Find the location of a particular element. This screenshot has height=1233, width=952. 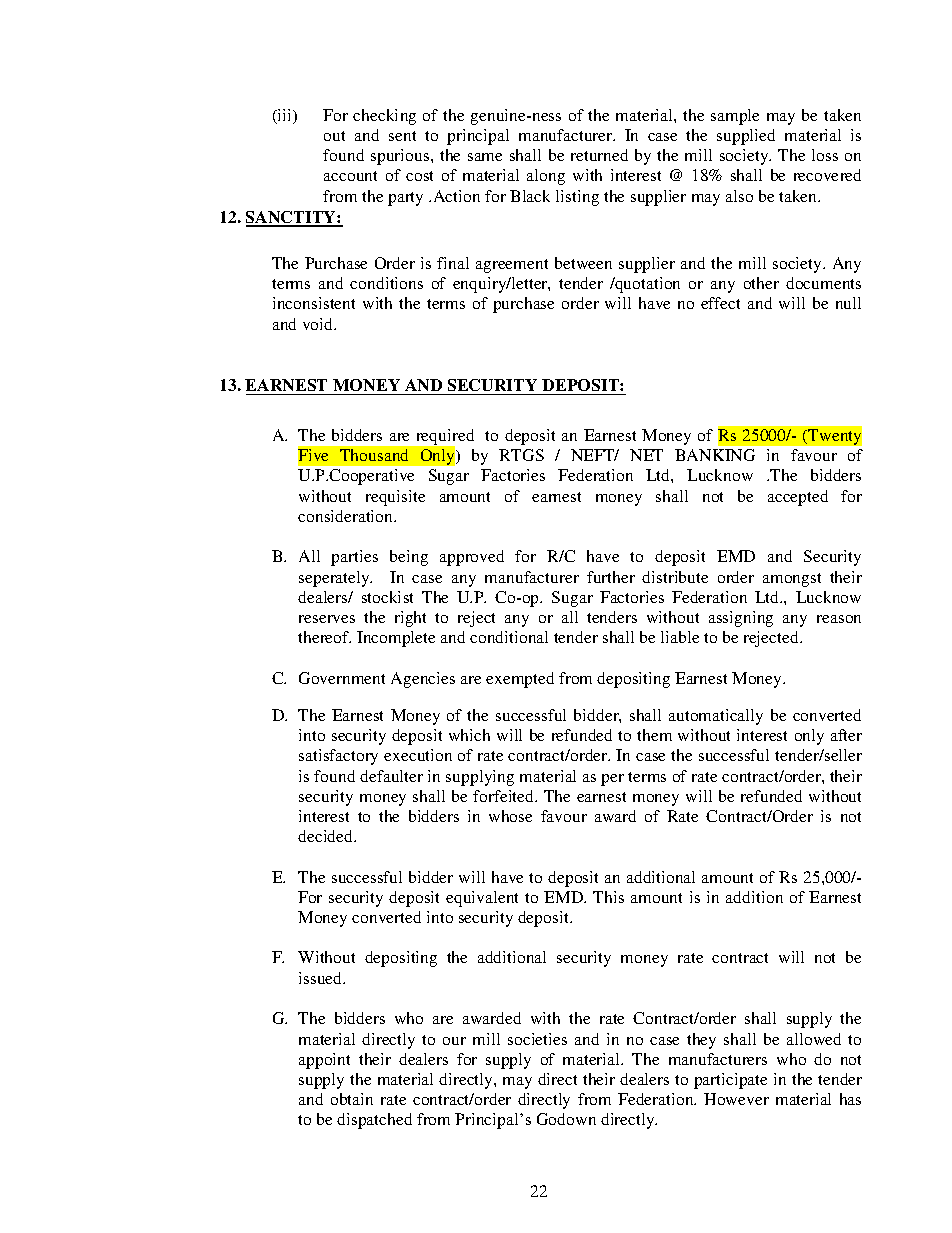

returned is located at coordinates (599, 155).
